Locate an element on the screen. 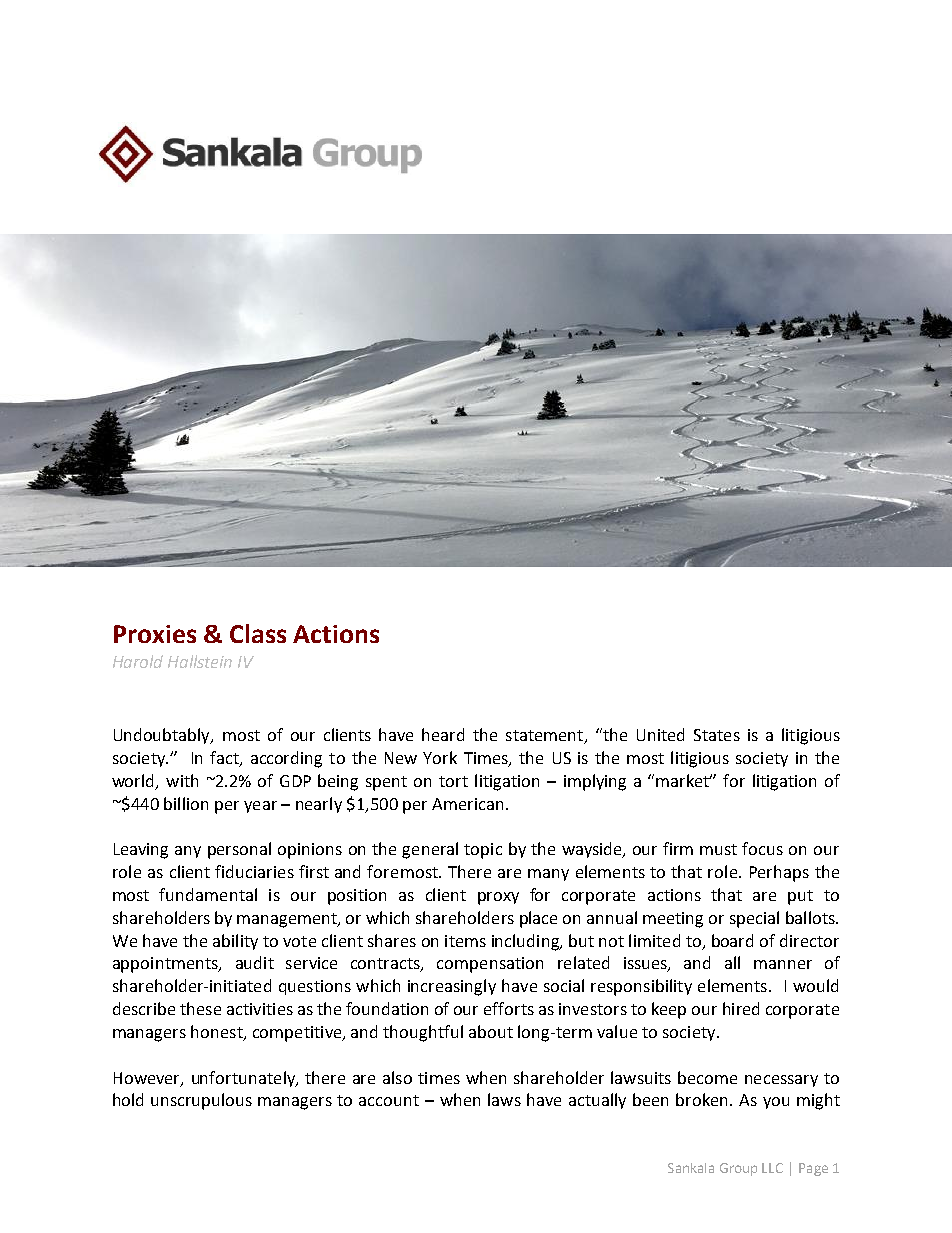 This screenshot has height=1233, width=952. Class is located at coordinates (258, 633).
